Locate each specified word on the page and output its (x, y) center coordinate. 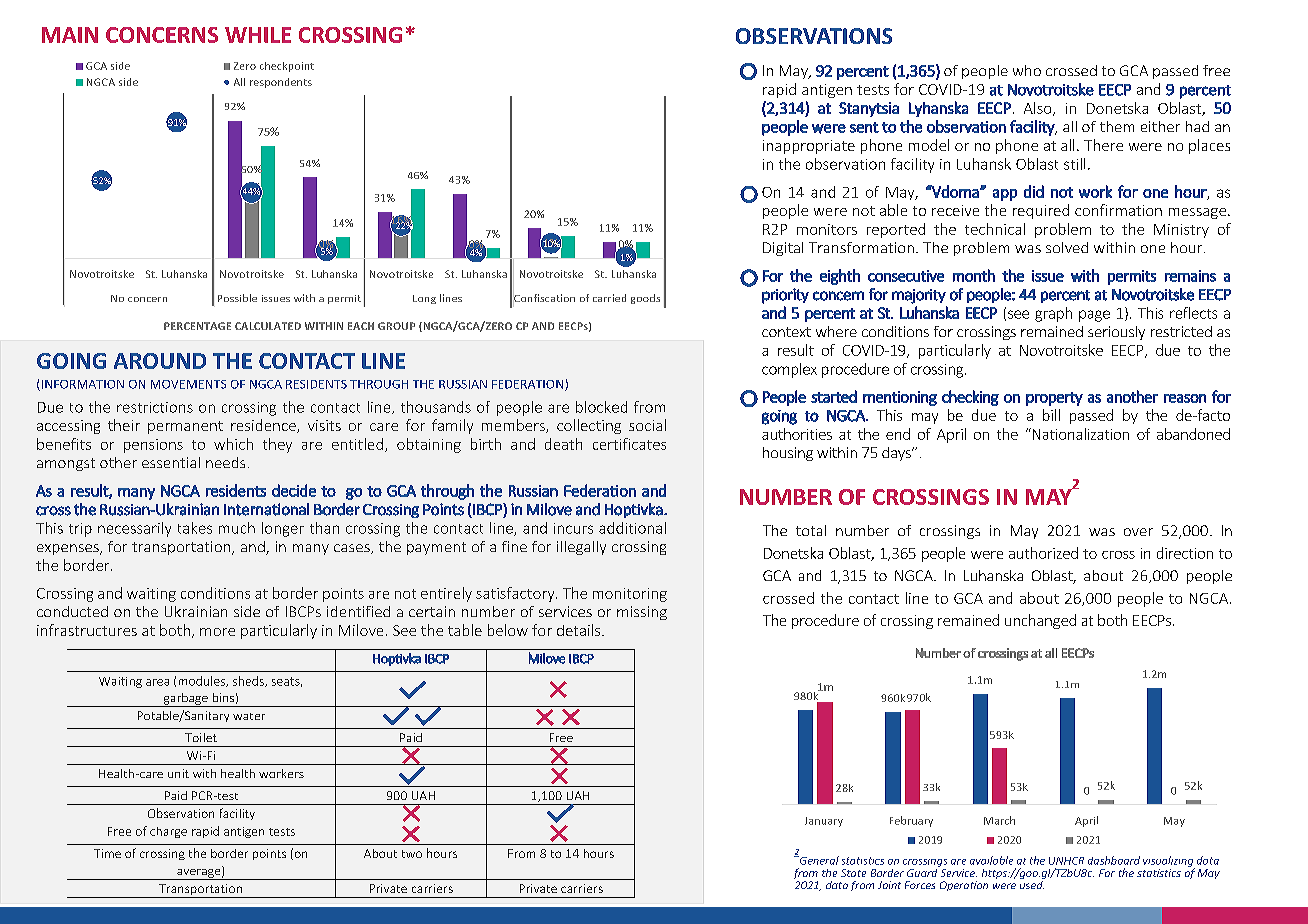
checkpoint (287, 67)
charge (168, 832)
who (1027, 70)
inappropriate (809, 147)
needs (225, 462)
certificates (629, 444)
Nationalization (1079, 434)
